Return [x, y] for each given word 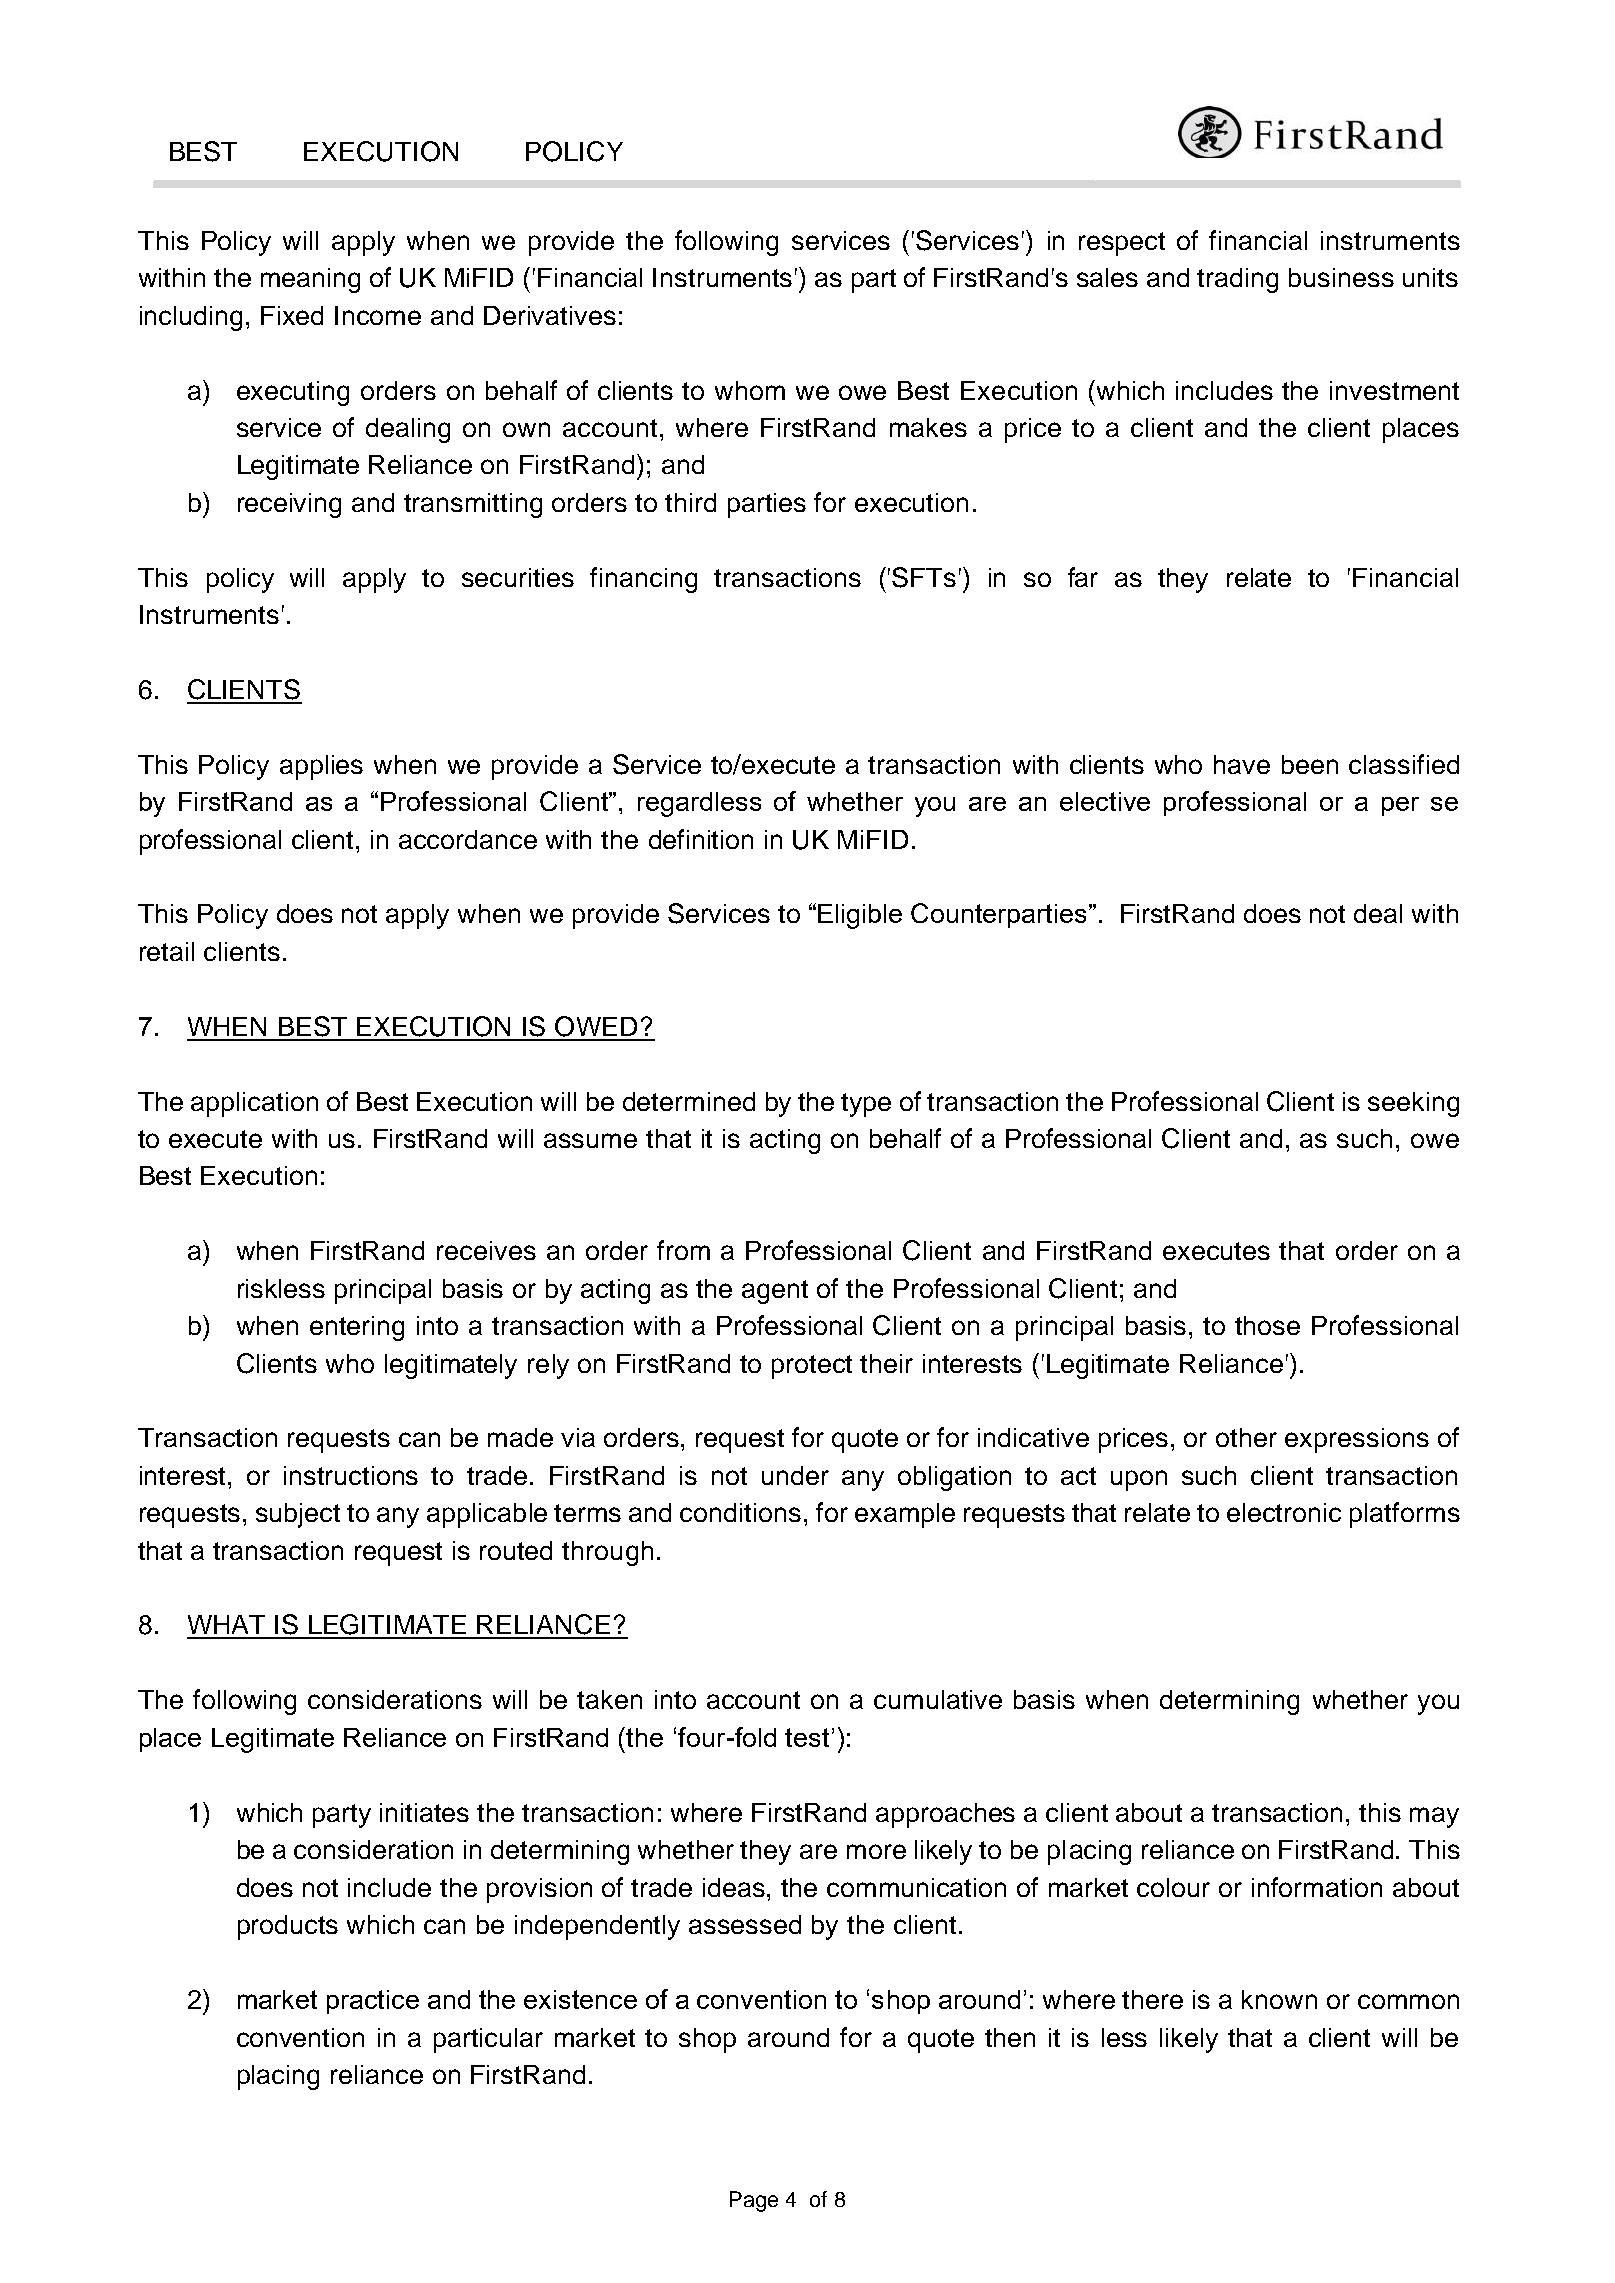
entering [357, 1328]
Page [754, 2201]
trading [1237, 280]
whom [750, 390]
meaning [310, 280]
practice [373, 2002]
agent [775, 1292]
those [1267, 1325]
